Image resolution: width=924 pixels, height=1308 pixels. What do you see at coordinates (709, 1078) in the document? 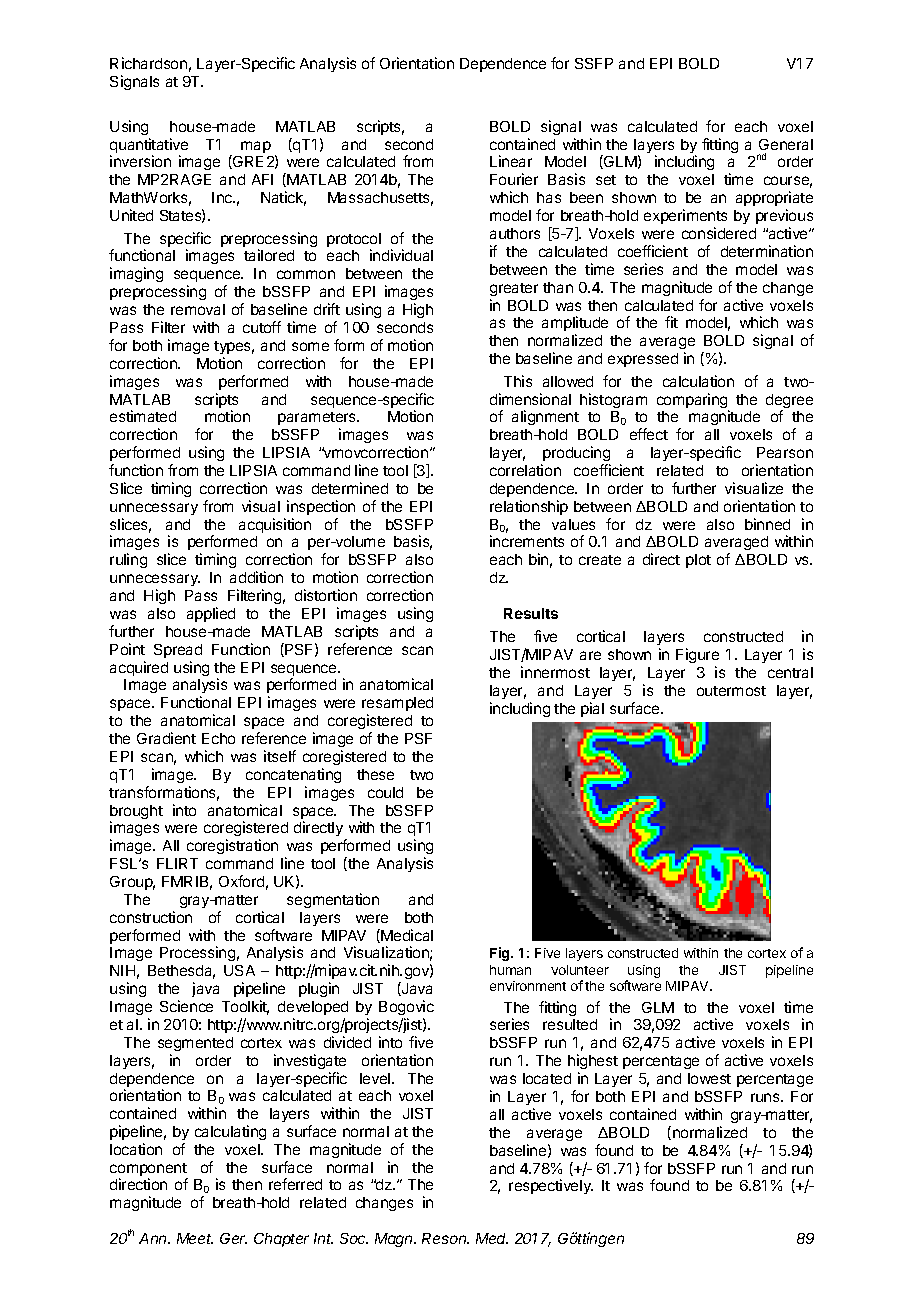
I see `lowest` at bounding box center [709, 1078].
